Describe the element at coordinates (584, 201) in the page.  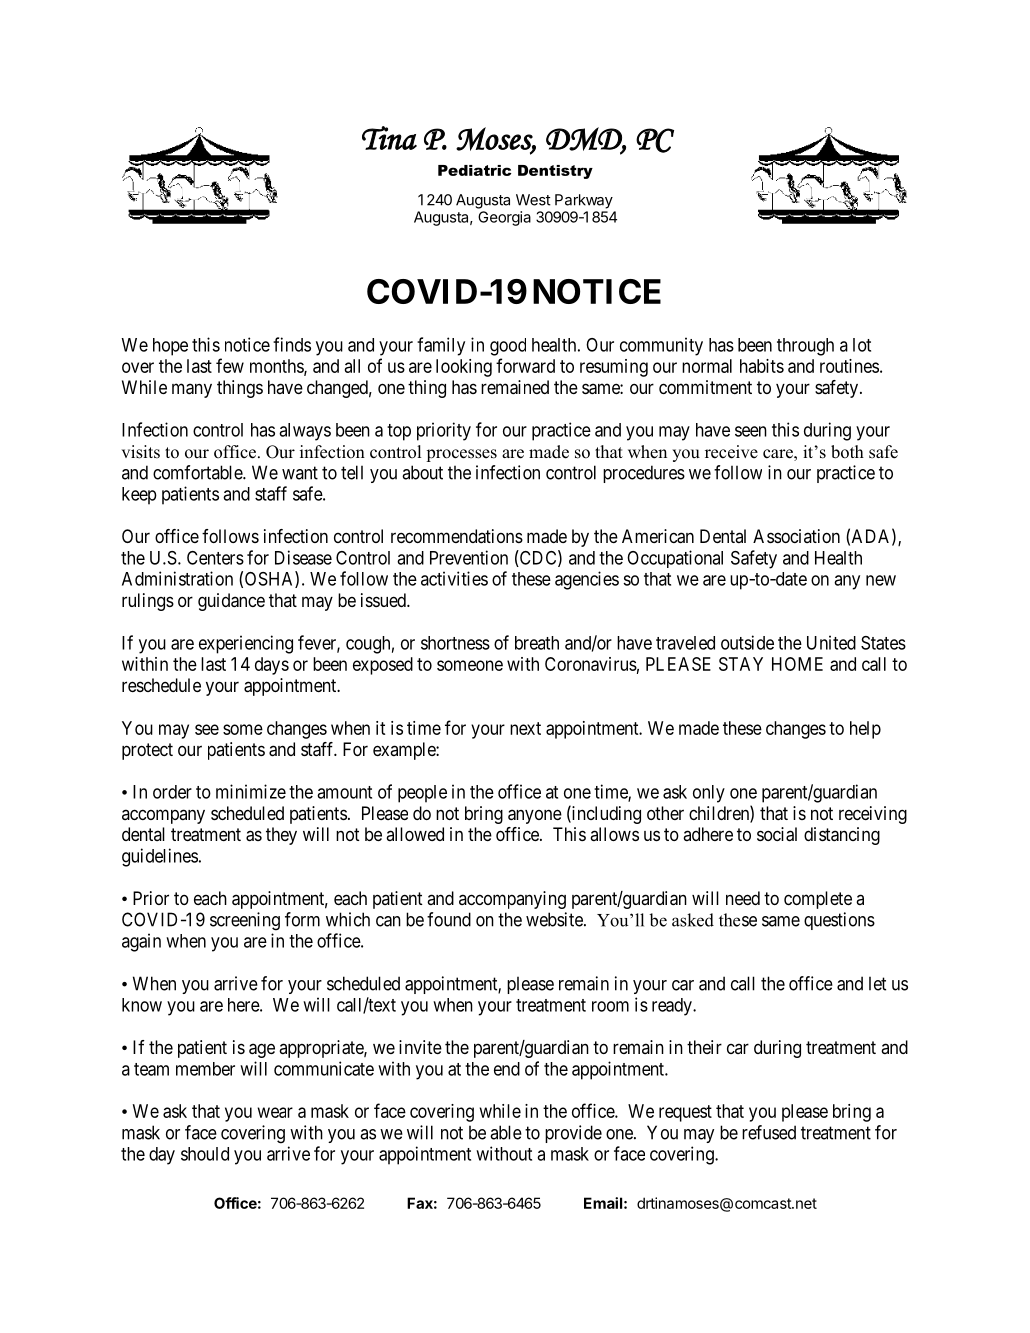
I see `Parkway` at that location.
